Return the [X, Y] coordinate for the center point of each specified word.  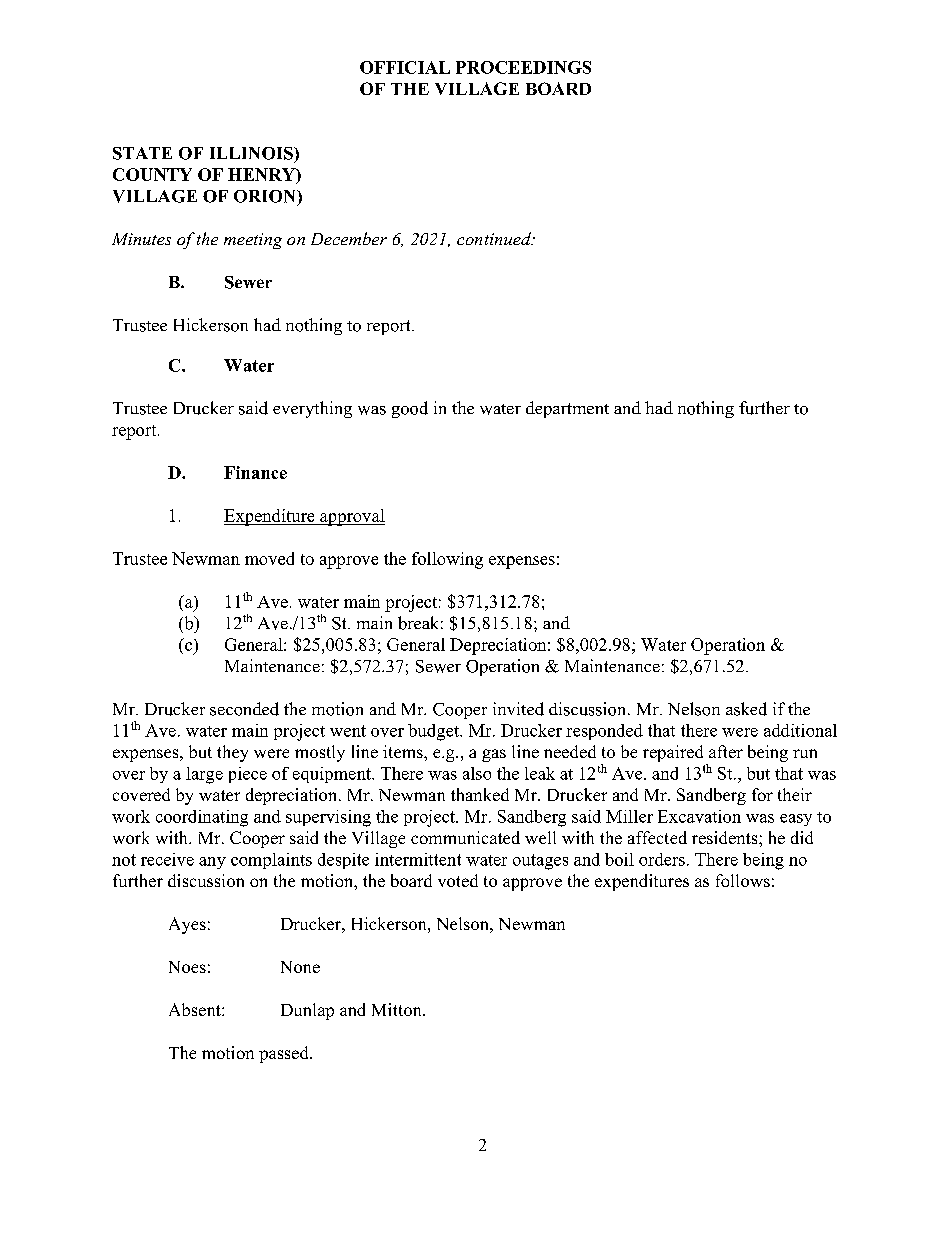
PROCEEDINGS [523, 67]
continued [495, 238]
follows [743, 880]
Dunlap [307, 1011]
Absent [196, 1009]
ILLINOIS [252, 153]
